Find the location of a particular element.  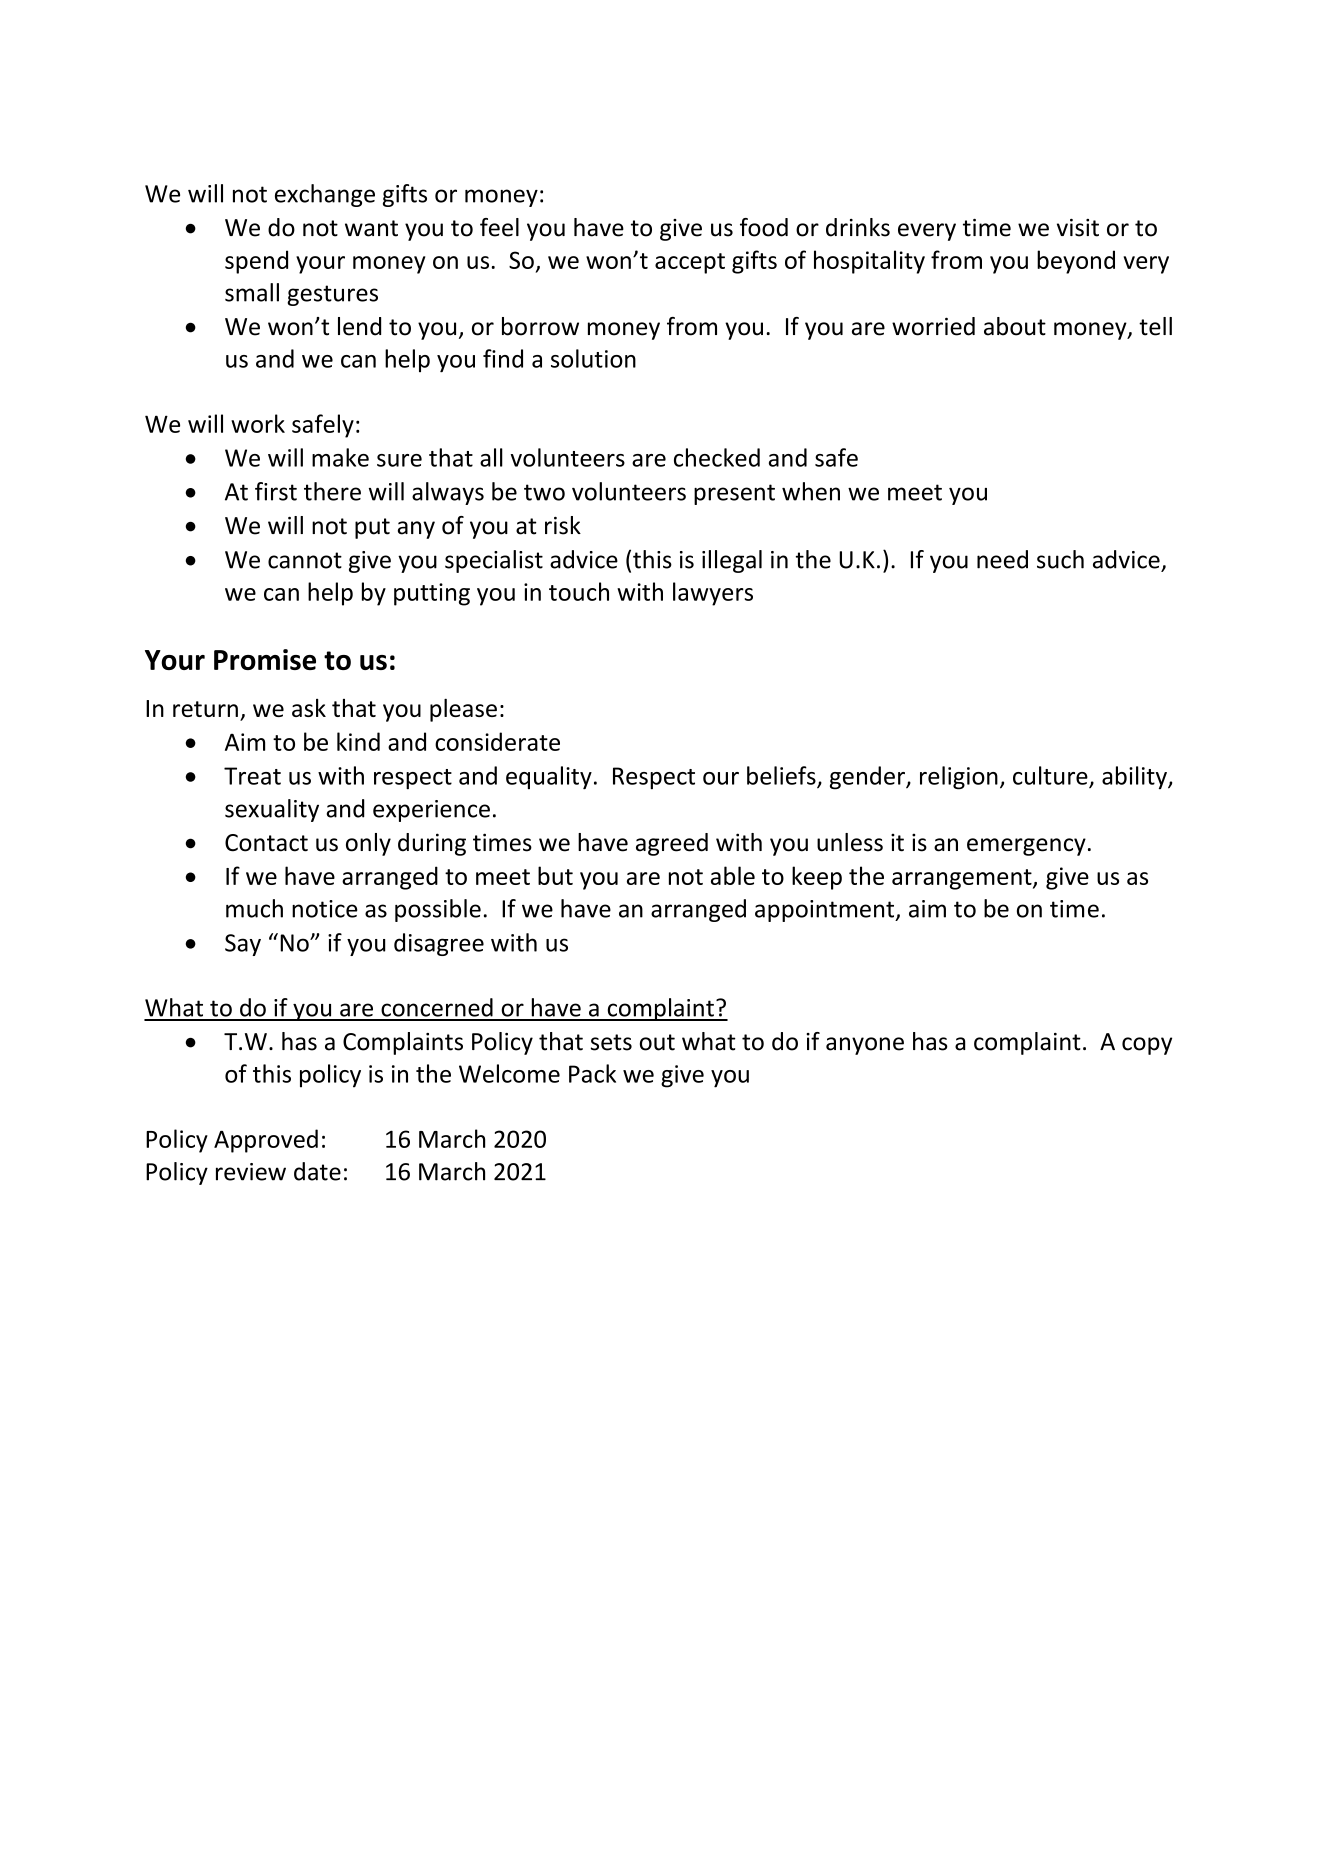

accept is located at coordinates (690, 263).
